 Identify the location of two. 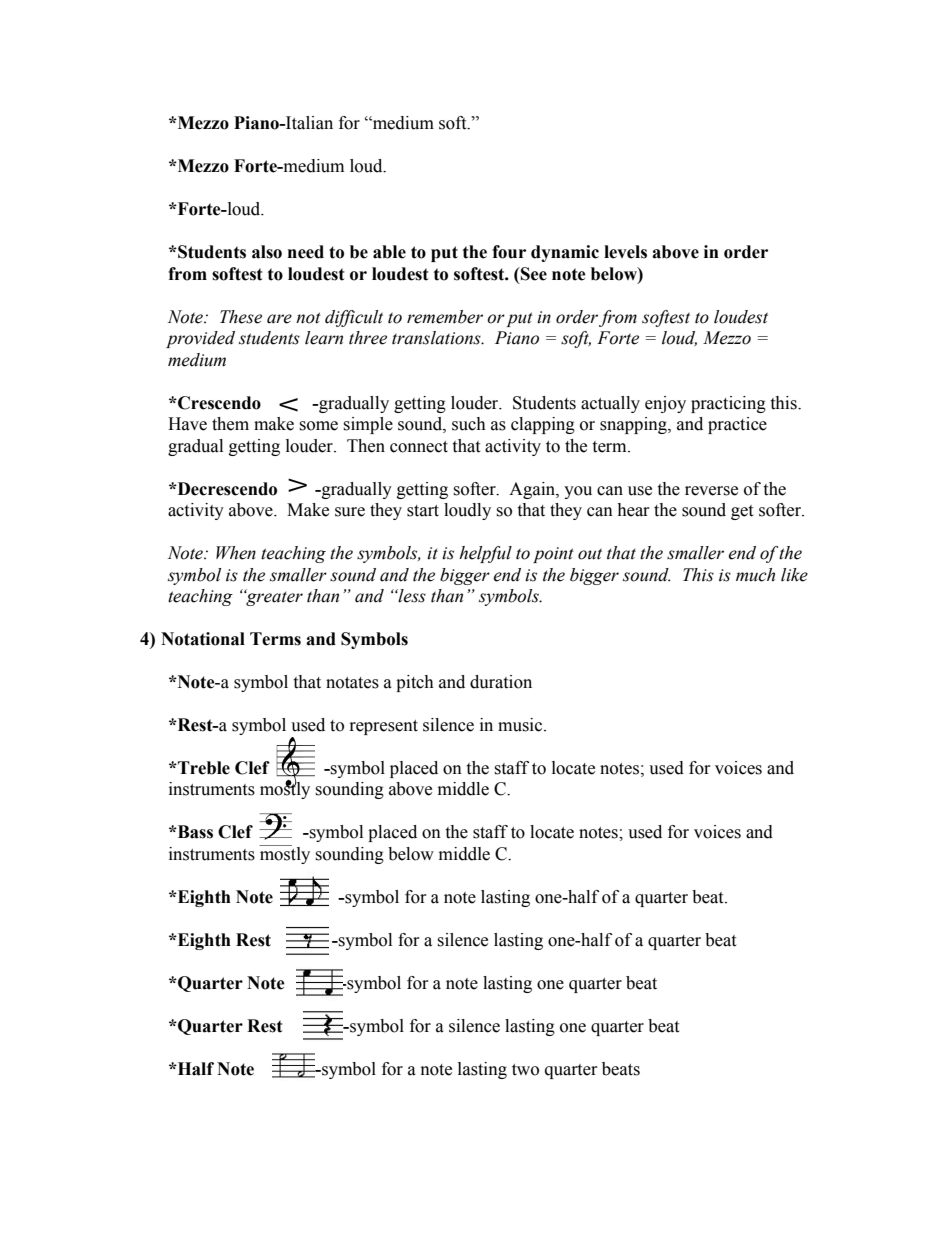
(525, 1070).
